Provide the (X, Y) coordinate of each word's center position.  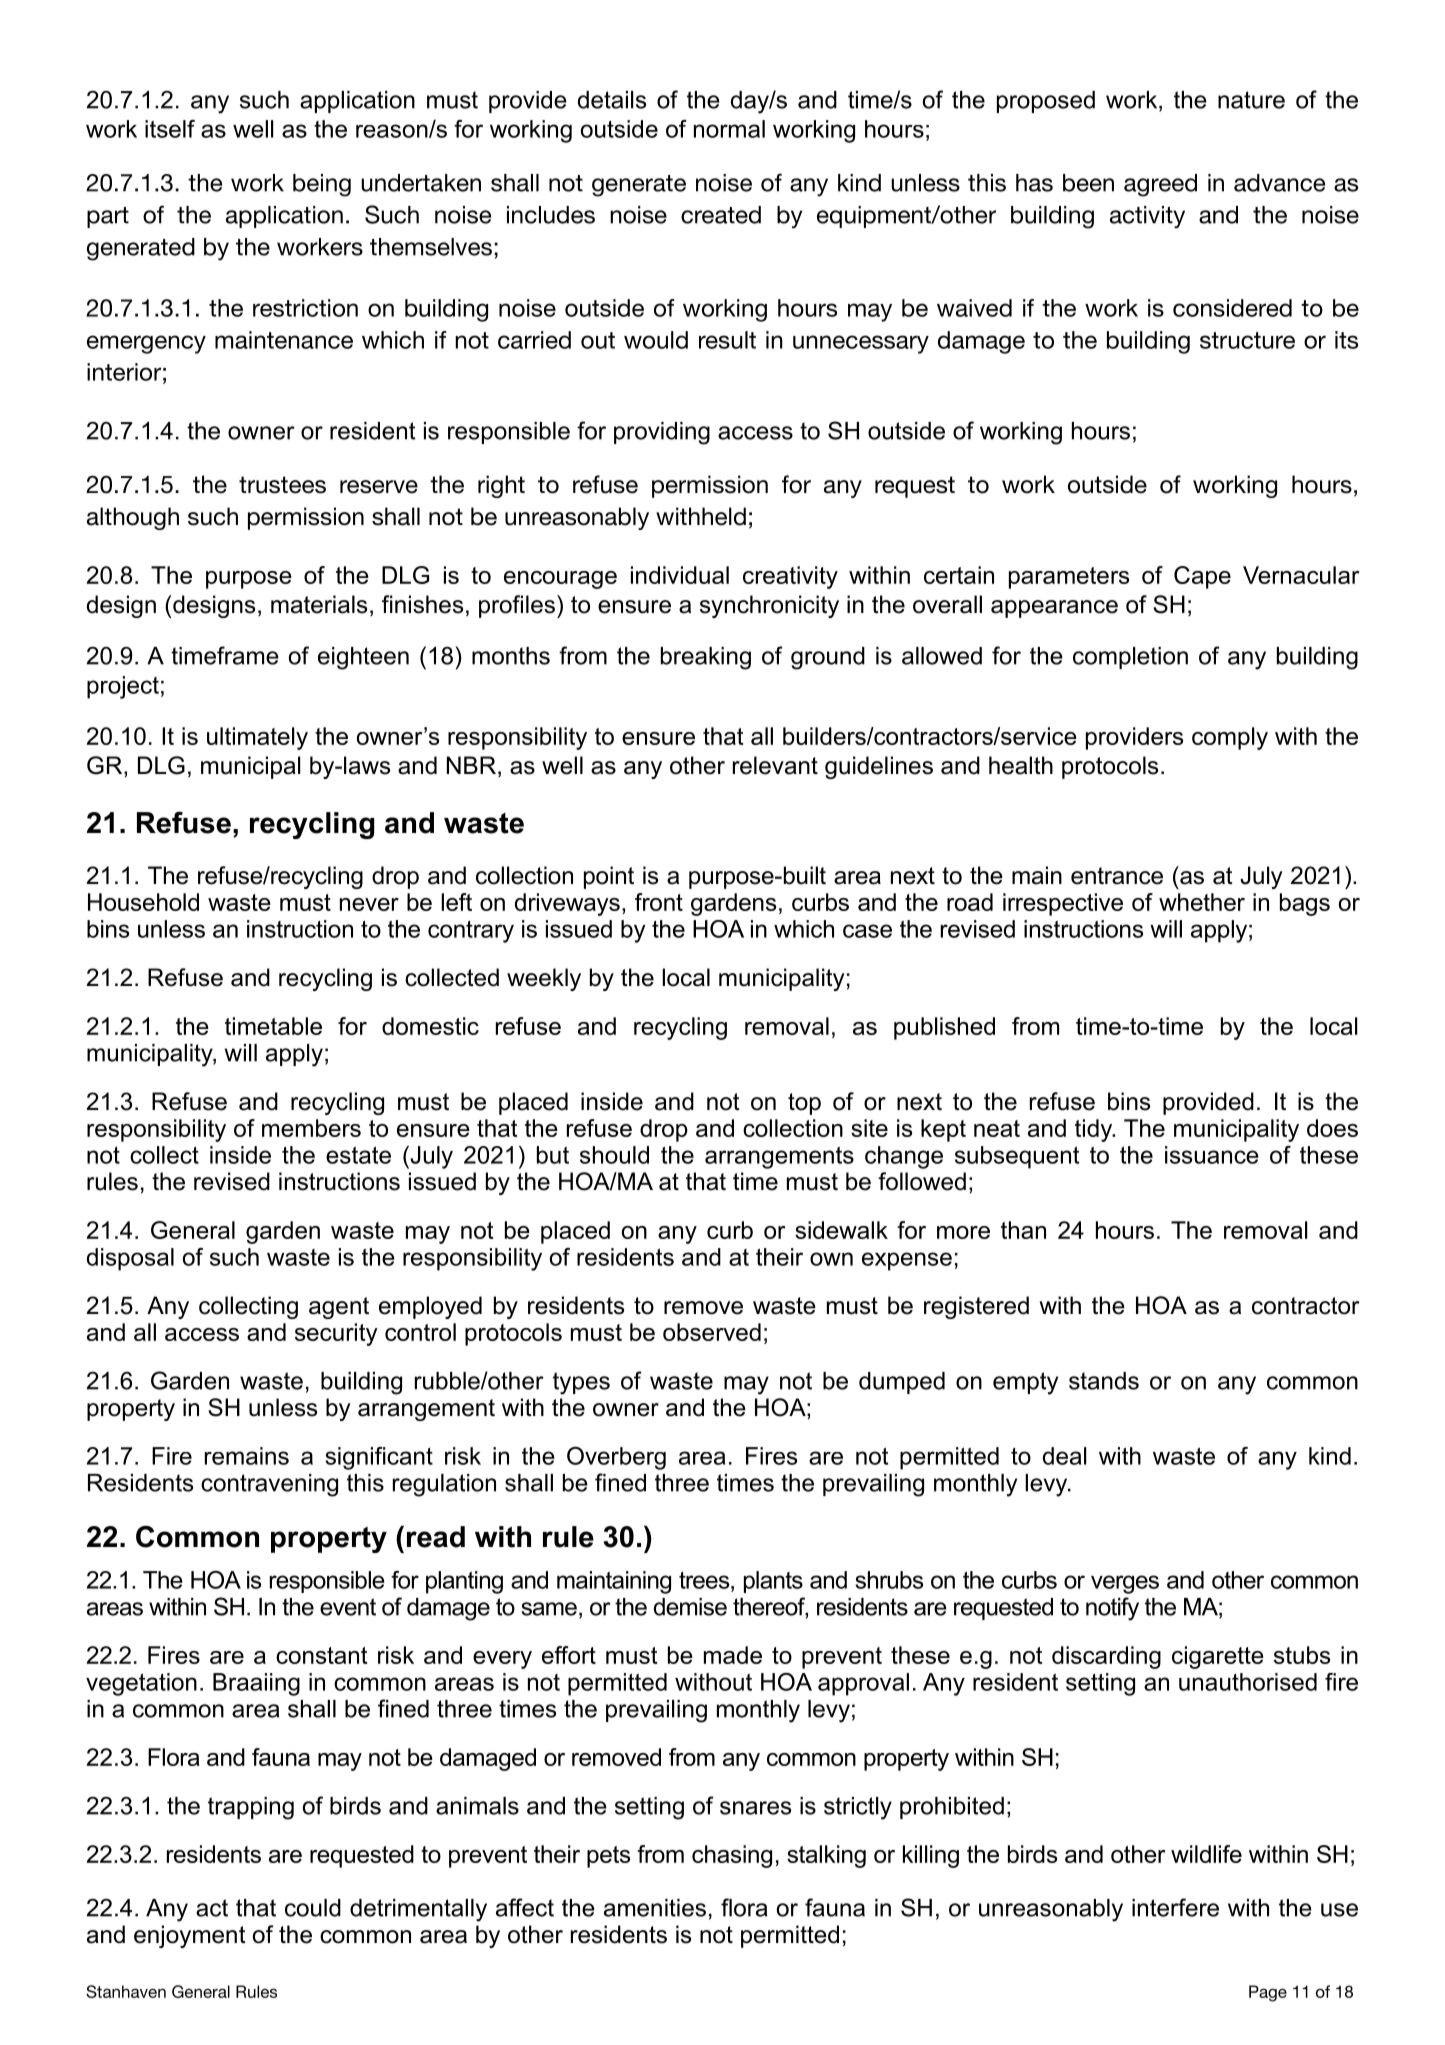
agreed (1160, 185)
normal (729, 129)
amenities (655, 1908)
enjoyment (190, 1936)
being (322, 185)
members (311, 1128)
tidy (1095, 1130)
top (804, 1104)
